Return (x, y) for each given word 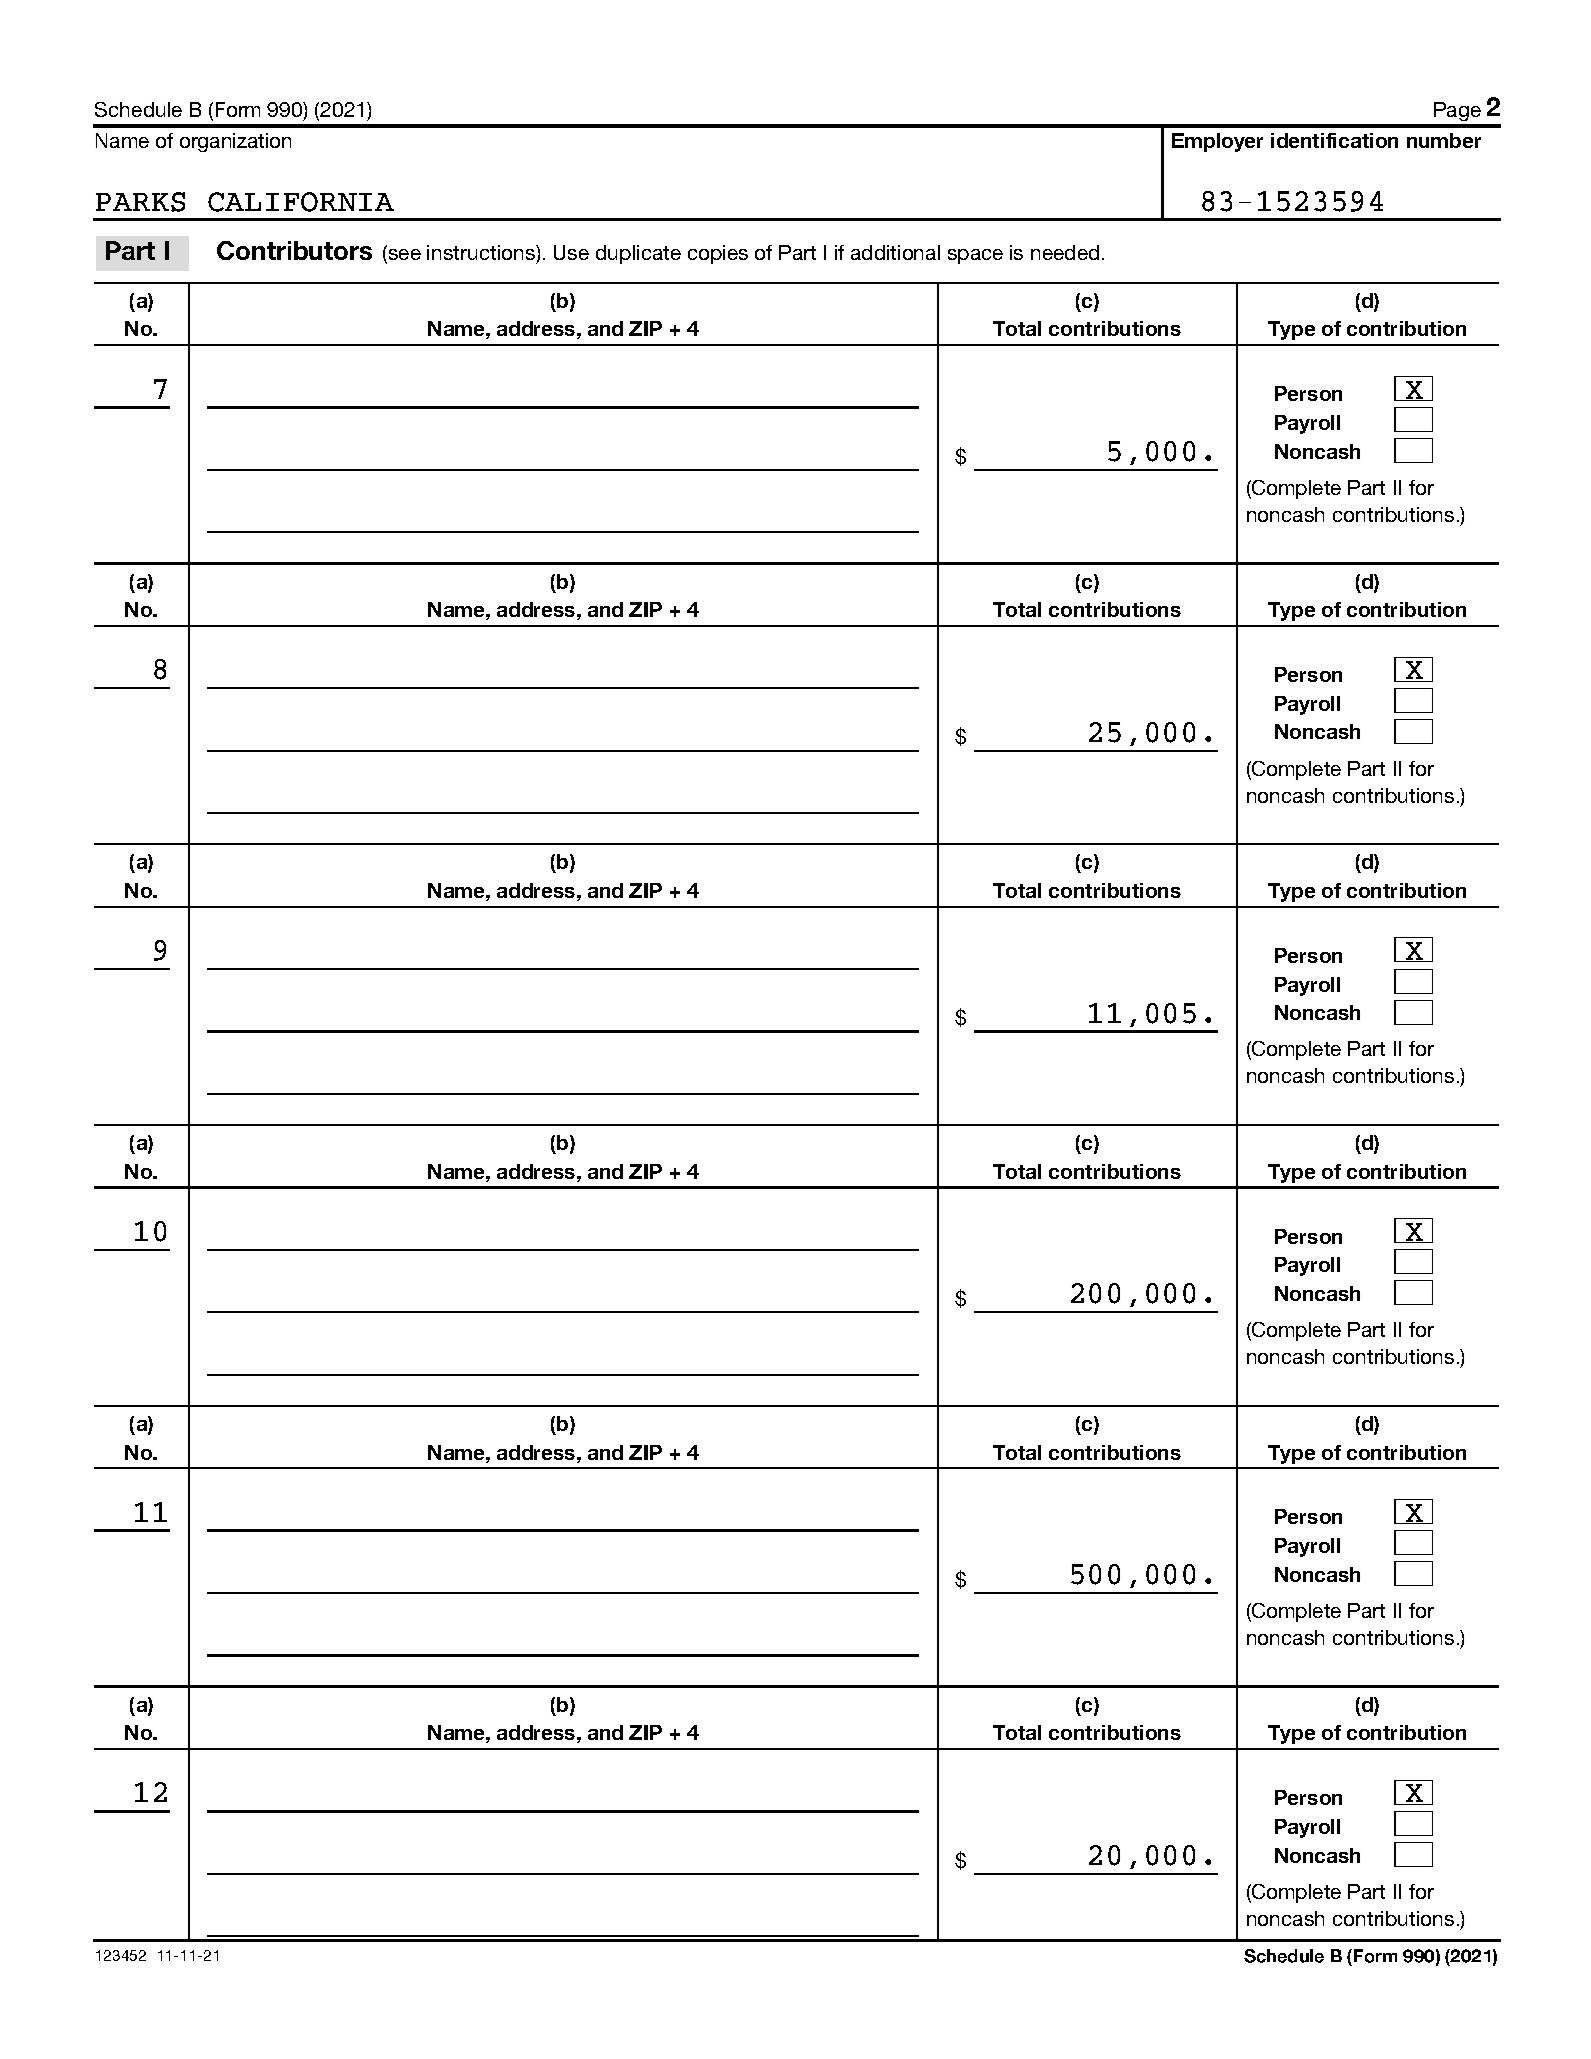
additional (895, 252)
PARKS (140, 202)
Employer (1217, 142)
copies (718, 254)
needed (1065, 252)
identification (1334, 140)
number (1444, 140)
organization (235, 142)
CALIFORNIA (301, 202)
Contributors (294, 250)
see (403, 256)
